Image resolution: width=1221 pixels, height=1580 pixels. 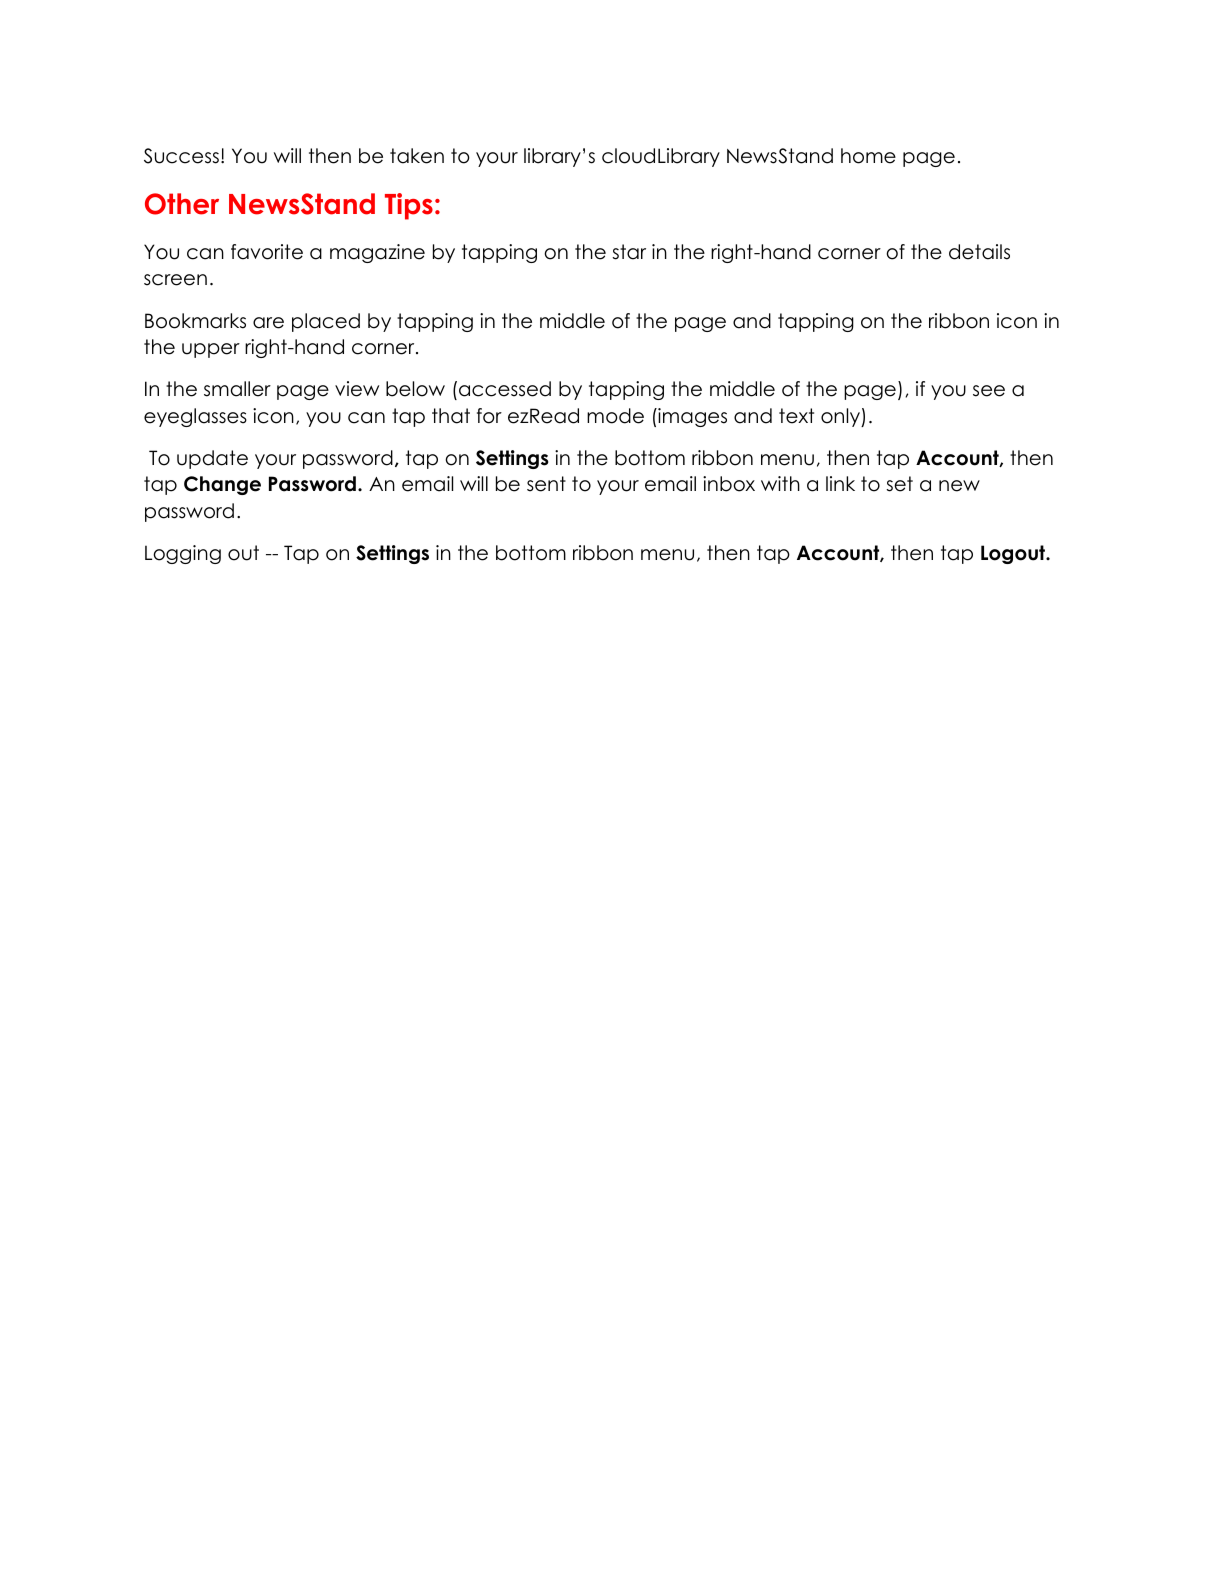 I want to click on taken, so click(x=417, y=156).
